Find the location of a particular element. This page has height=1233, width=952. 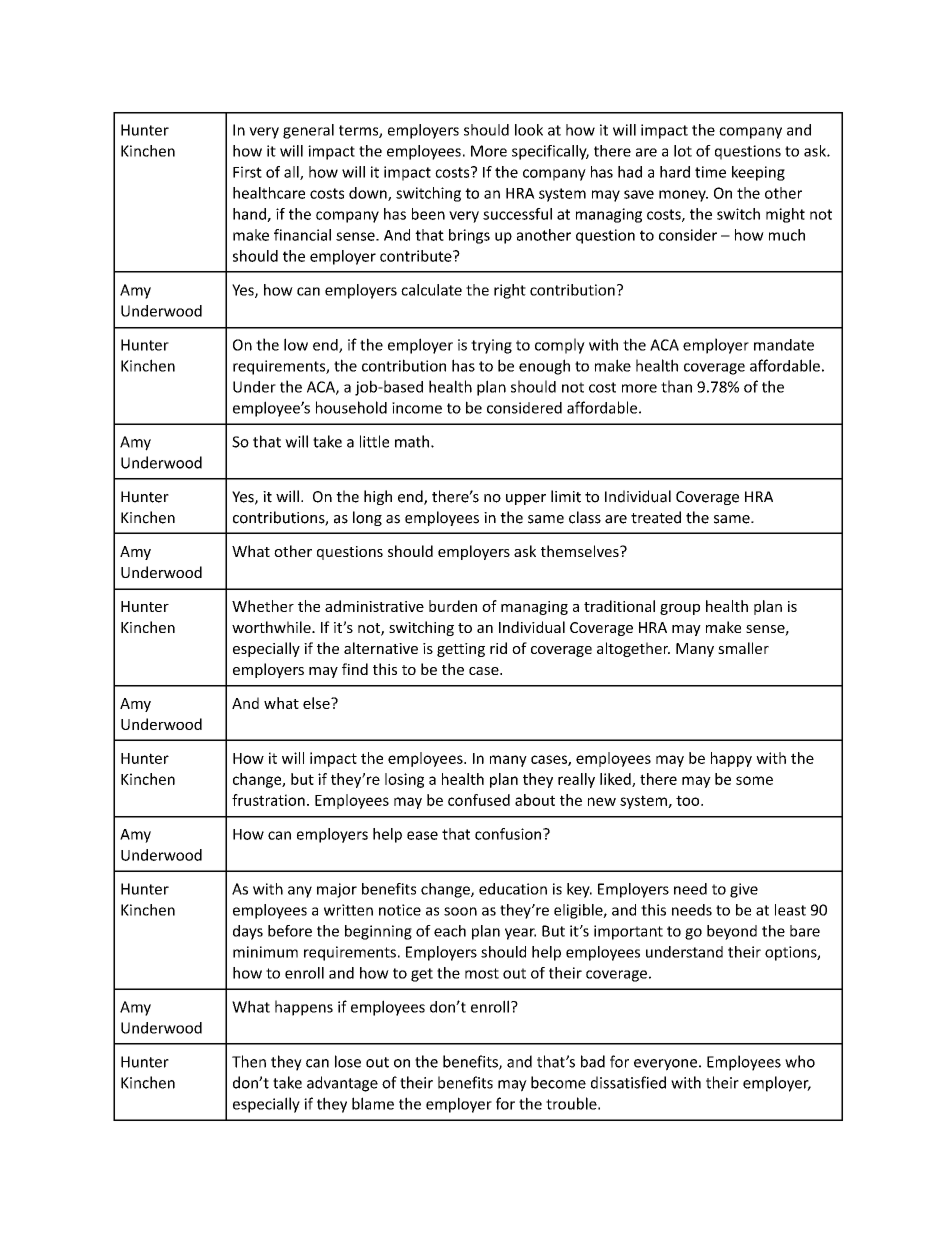

keeping is located at coordinates (758, 173).
